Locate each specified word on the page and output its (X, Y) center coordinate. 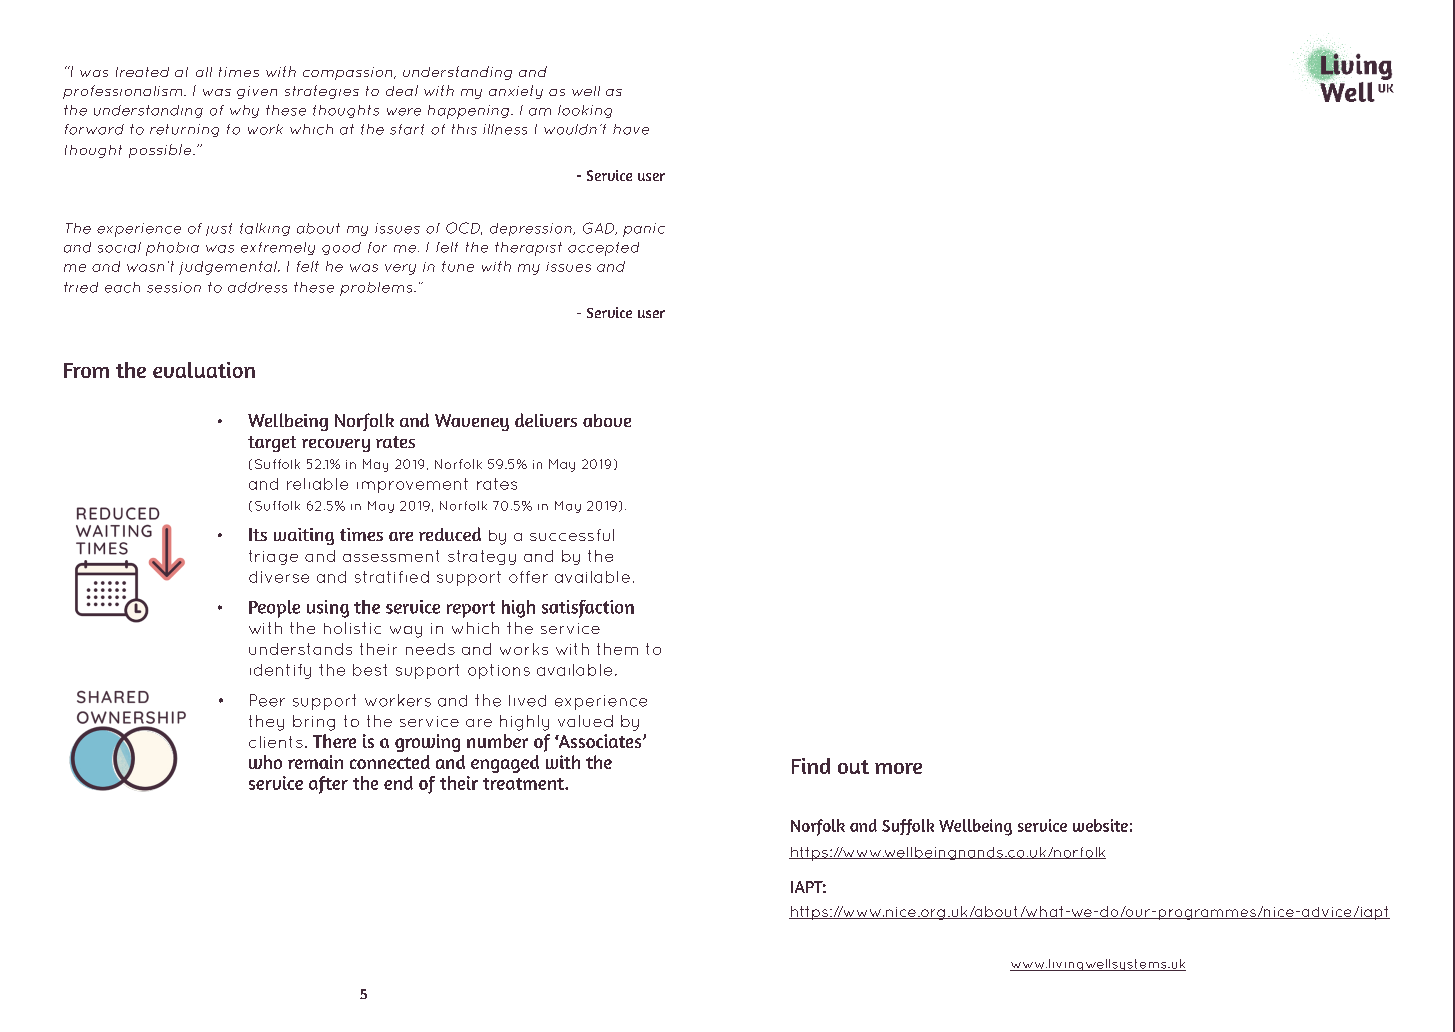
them (617, 649)
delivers (546, 420)
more (898, 768)
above (607, 420)
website (1100, 825)
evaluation (204, 370)
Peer (267, 700)
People (274, 609)
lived (527, 701)
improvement (412, 485)
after (328, 785)
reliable (317, 484)
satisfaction (588, 609)
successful (572, 535)
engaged (505, 764)
